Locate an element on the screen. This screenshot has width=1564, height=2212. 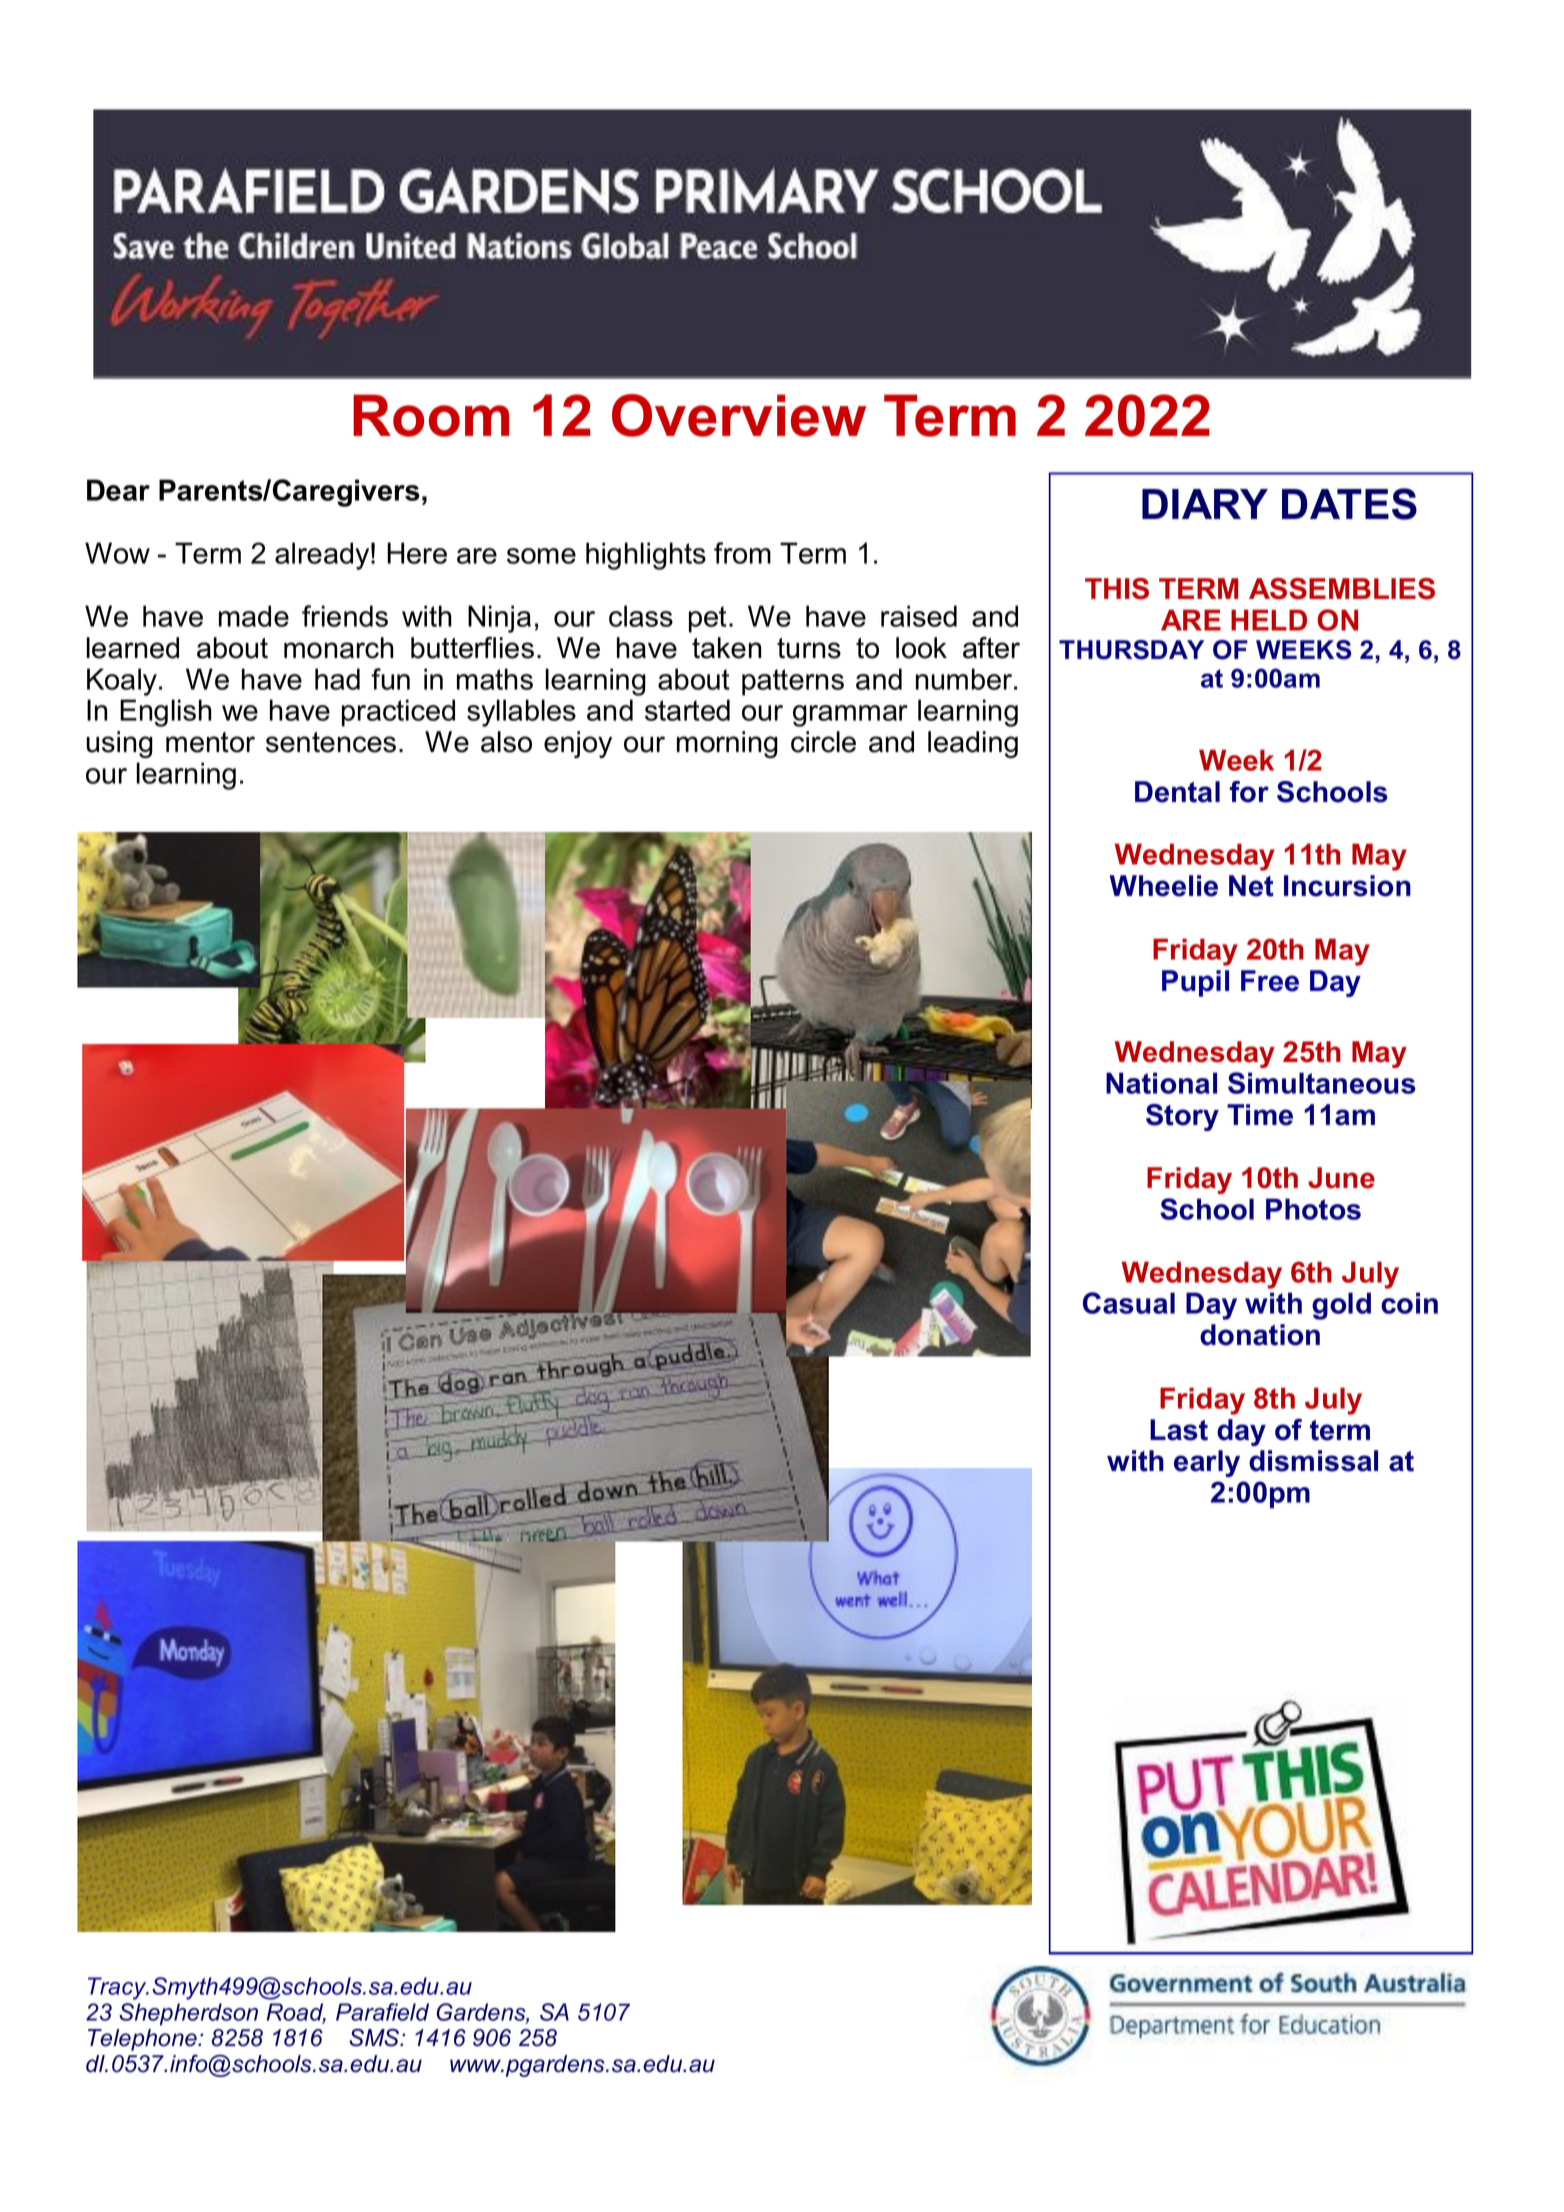
Net is located at coordinates (1251, 886).
